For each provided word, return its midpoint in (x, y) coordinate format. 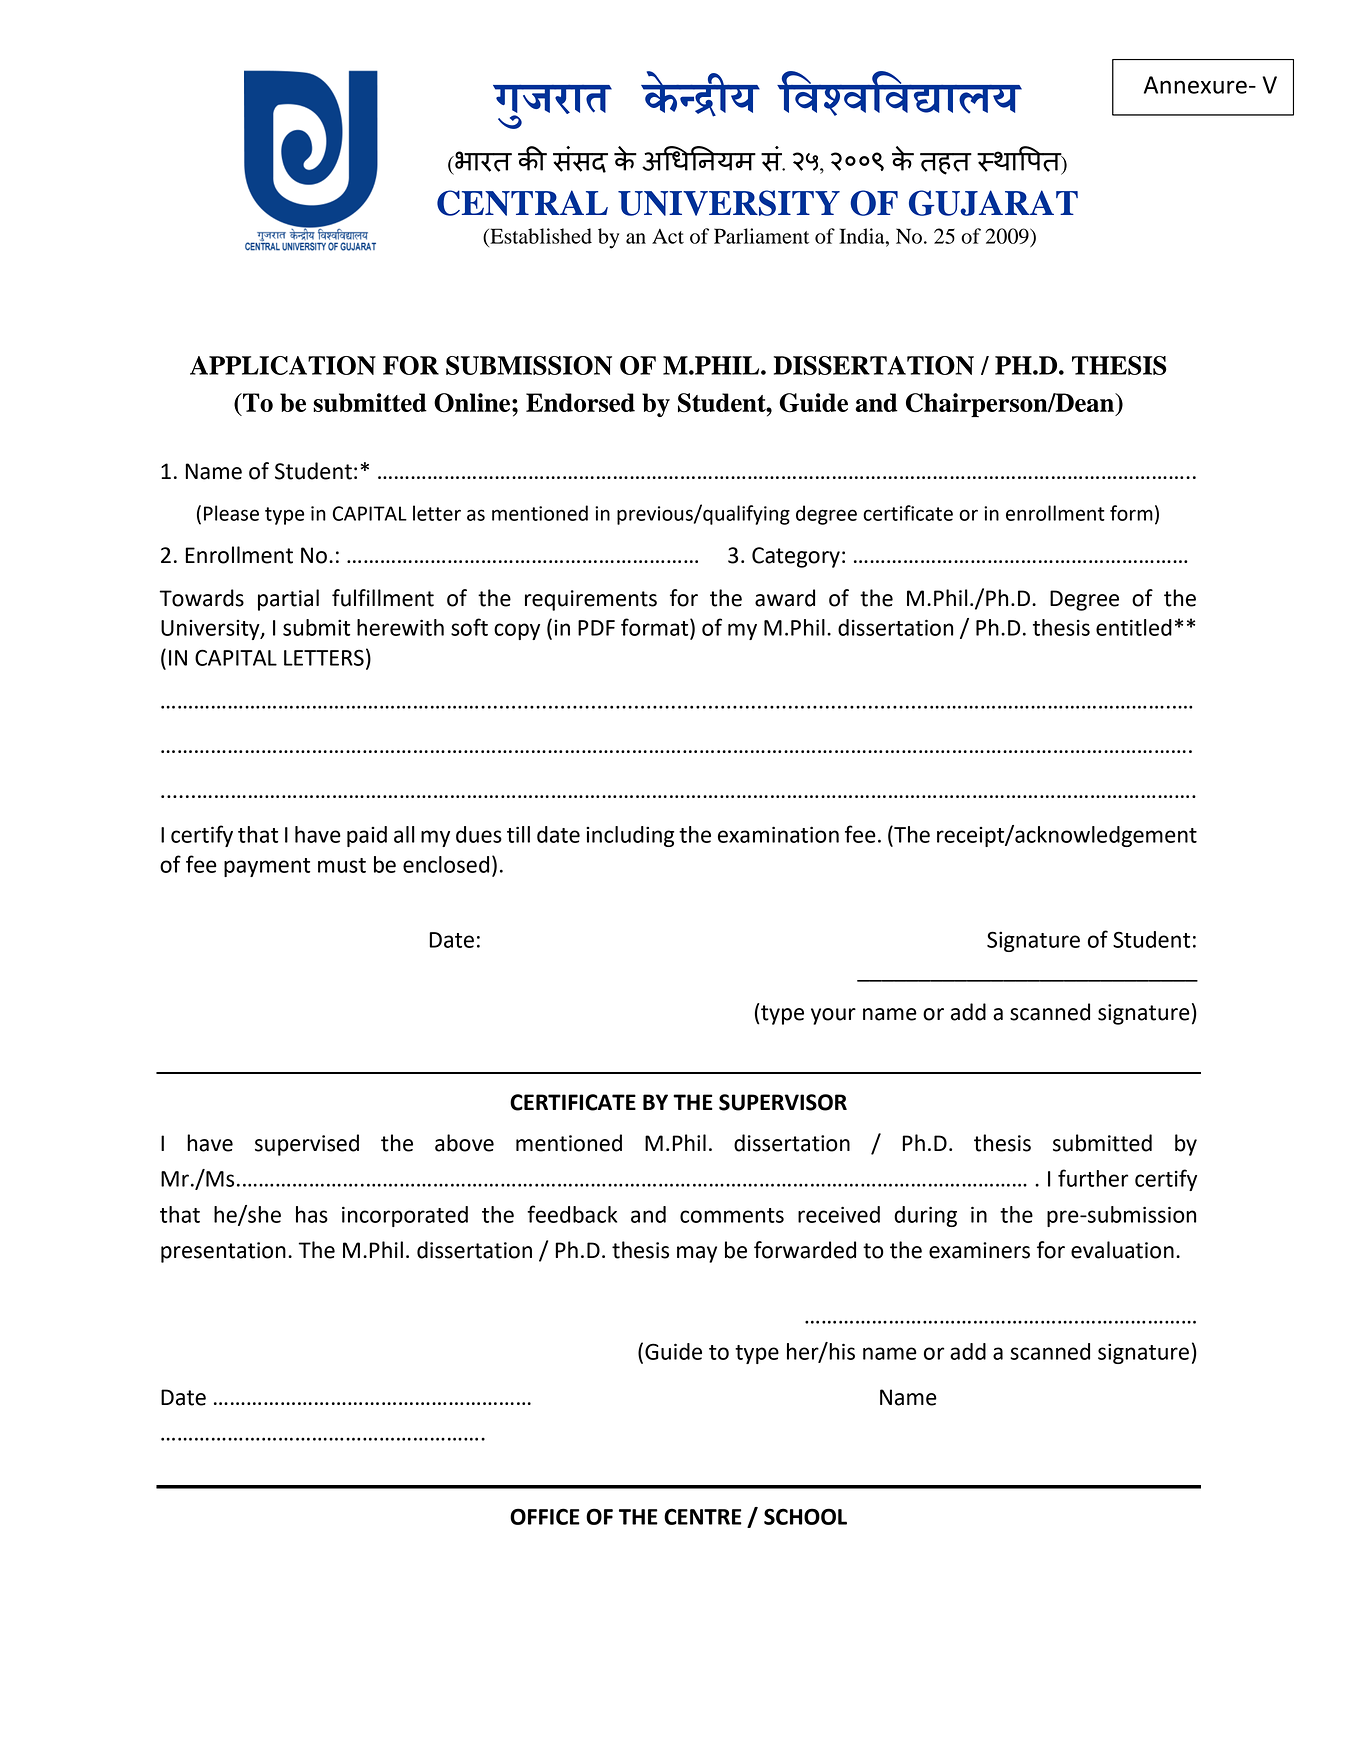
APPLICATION (283, 365)
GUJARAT (993, 203)
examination (778, 834)
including (630, 836)
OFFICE (545, 1516)
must (342, 865)
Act (668, 236)
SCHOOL (805, 1516)
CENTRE (703, 1516)
